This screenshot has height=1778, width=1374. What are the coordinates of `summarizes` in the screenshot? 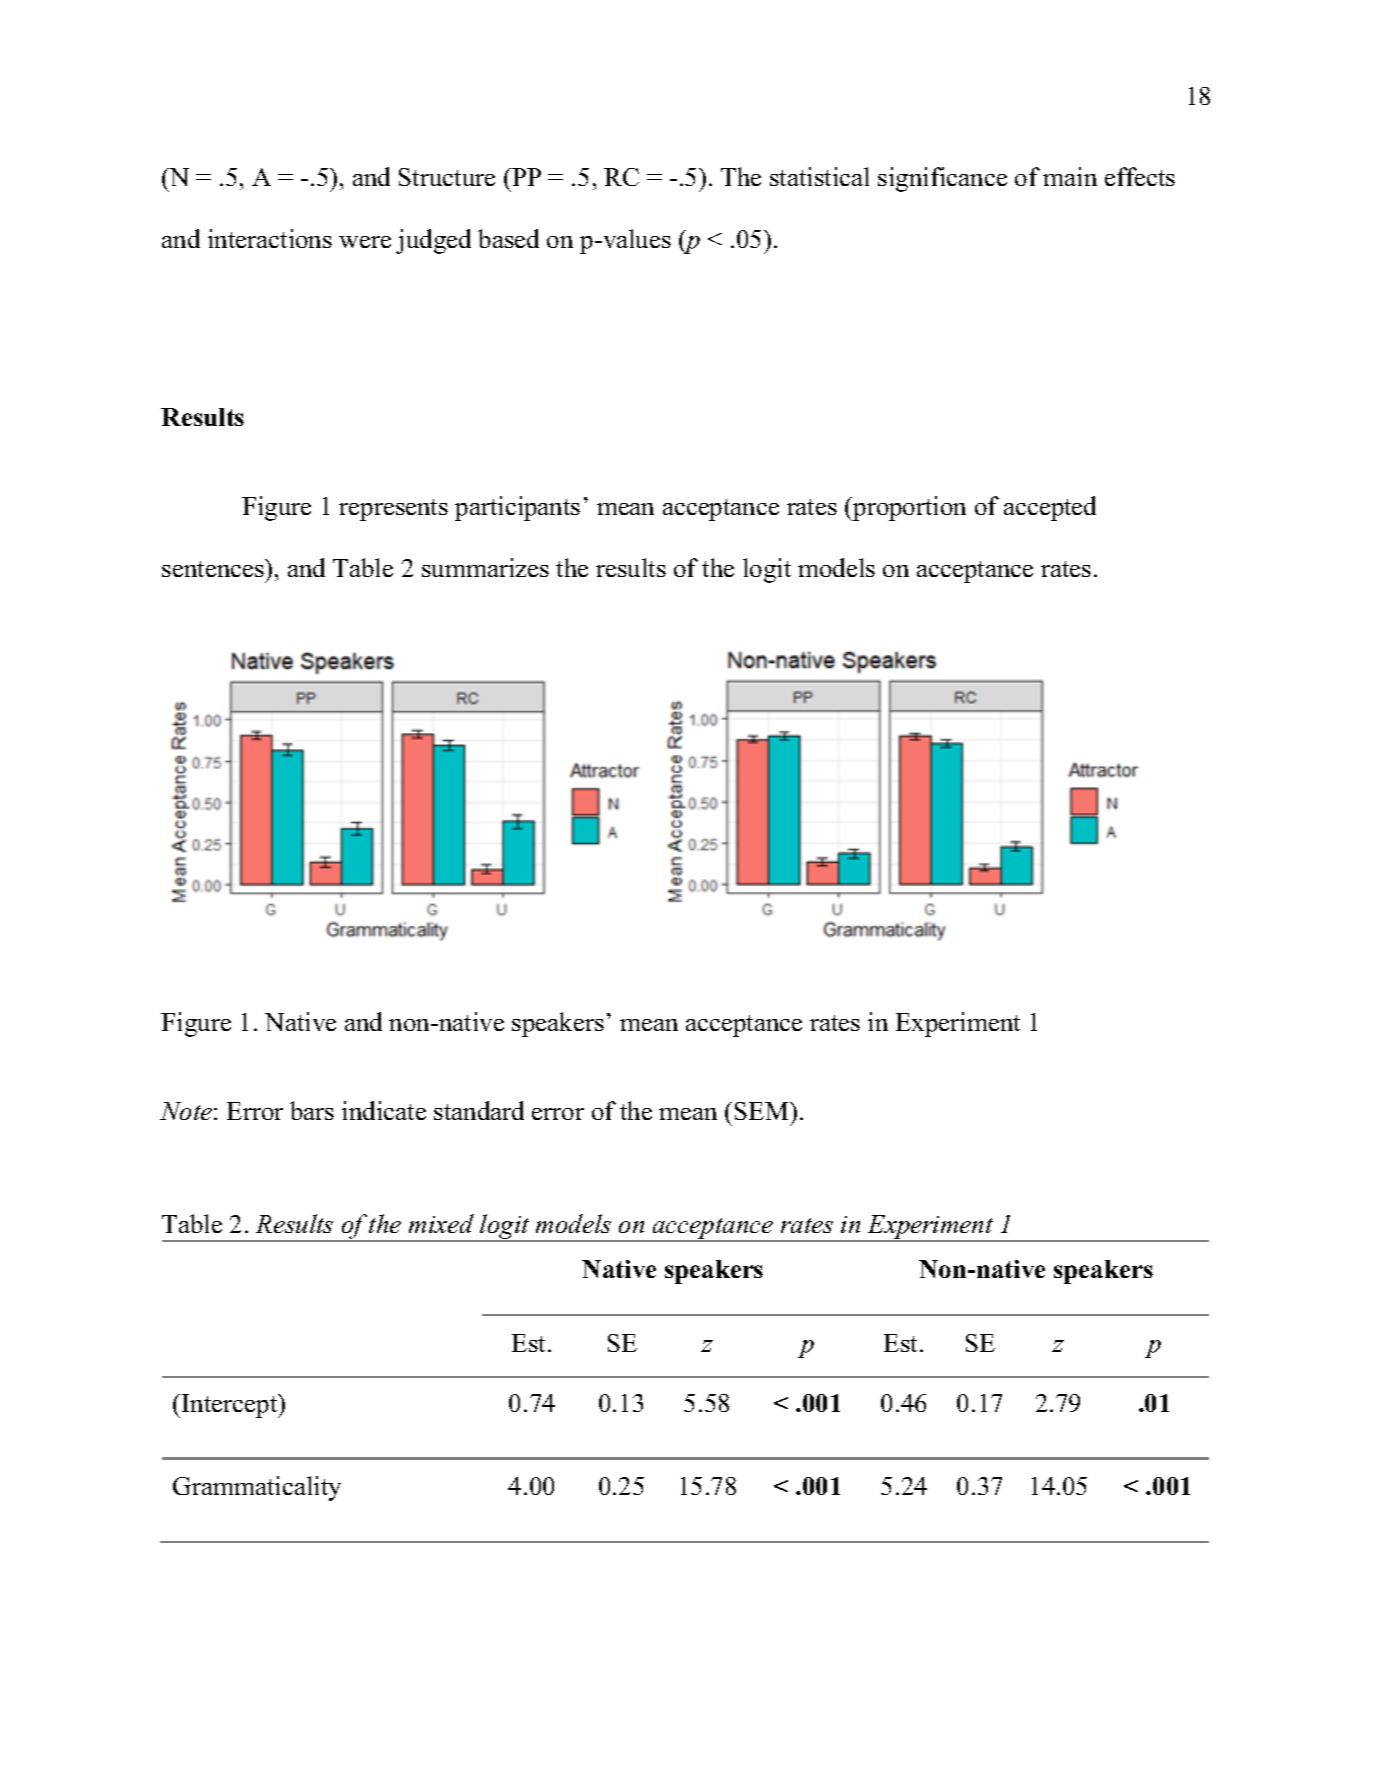 It's located at (485, 567).
